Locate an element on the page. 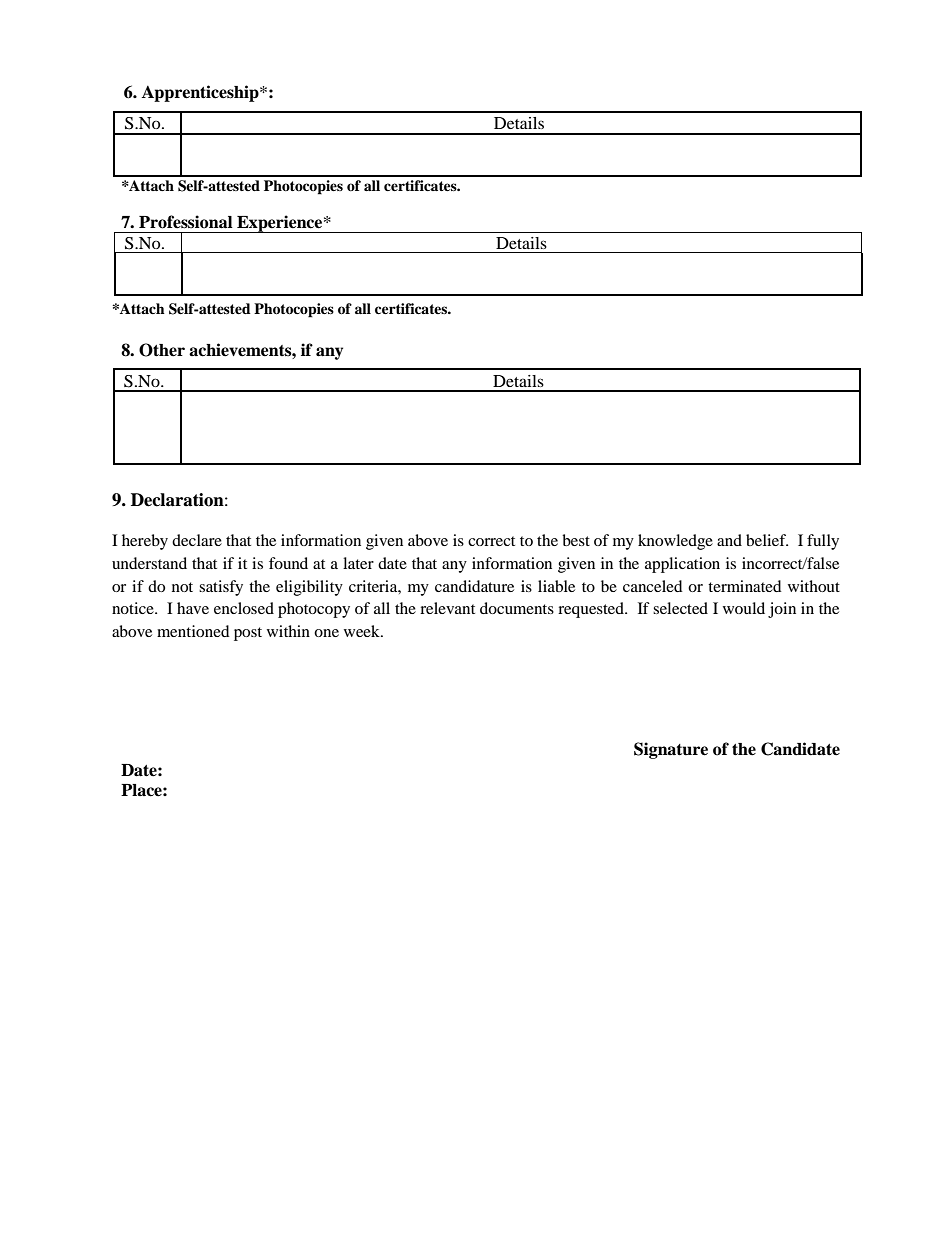 The width and height of the image is (952, 1233). liable is located at coordinates (556, 586).
